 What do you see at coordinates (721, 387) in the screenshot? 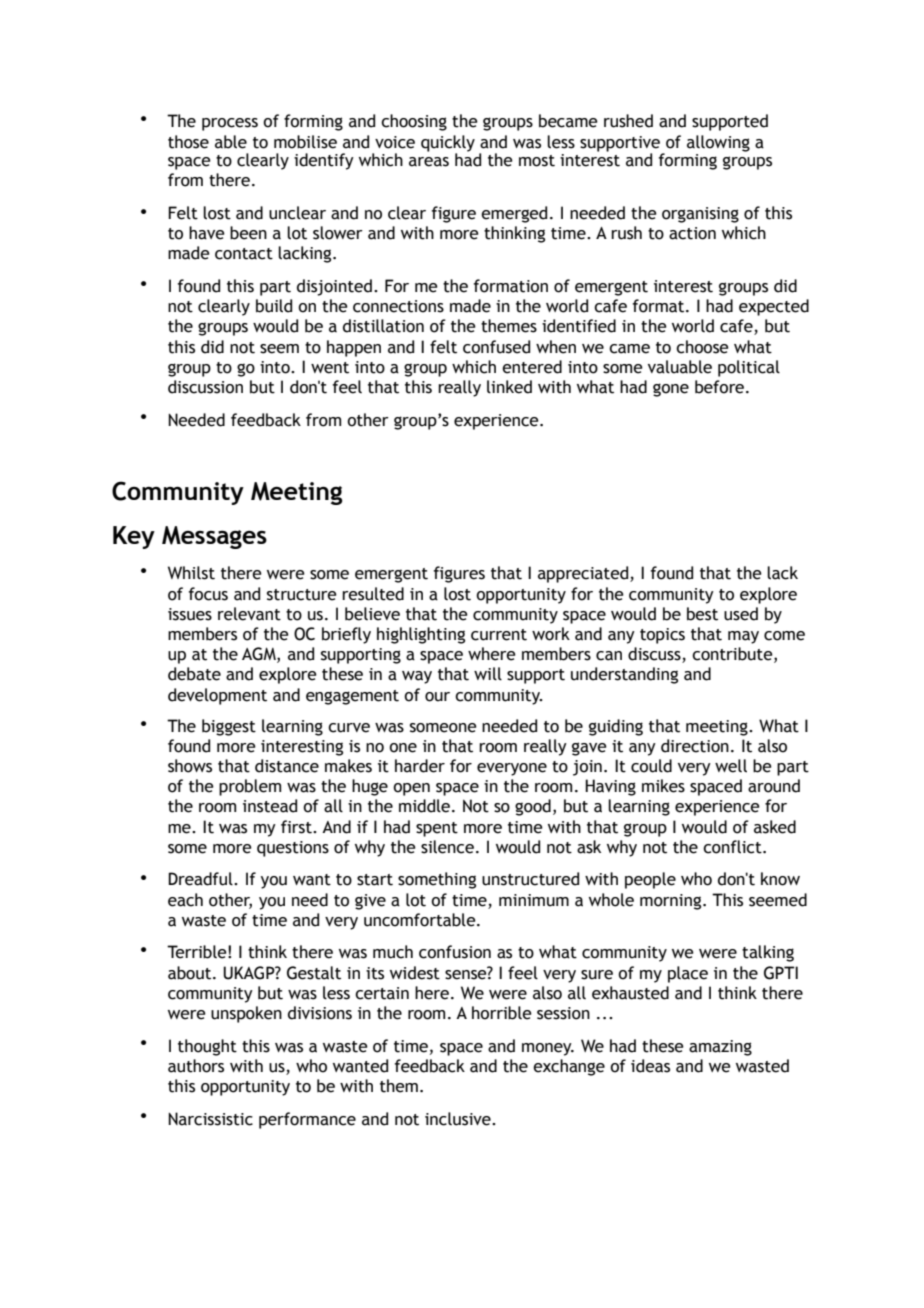
I see `before` at bounding box center [721, 387].
